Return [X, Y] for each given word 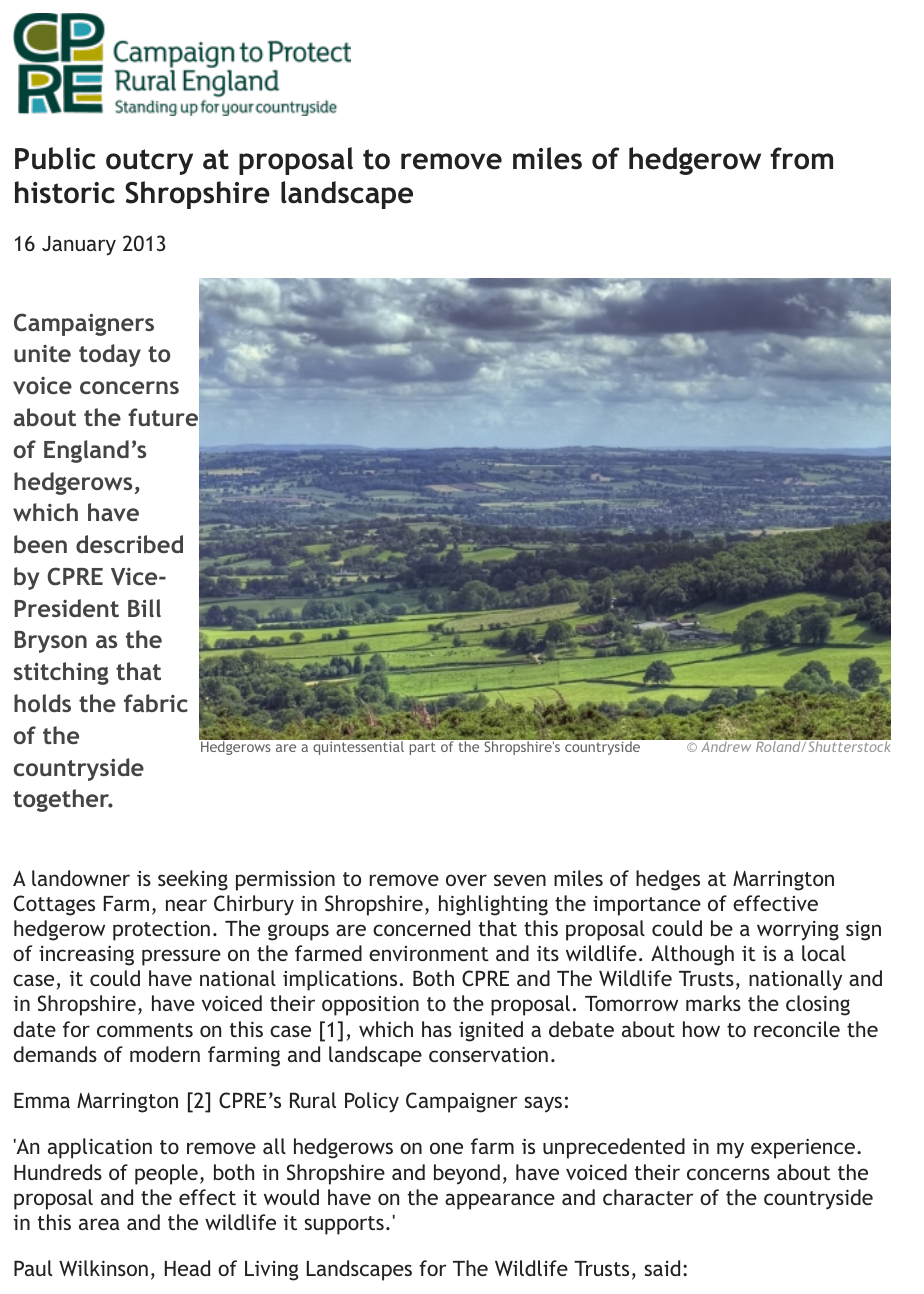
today [110, 355]
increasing [86, 956]
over [466, 880]
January [79, 246]
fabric [156, 703]
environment [429, 953]
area [99, 1224]
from [801, 158]
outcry [149, 162]
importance [647, 906]
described [129, 544]
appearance [500, 1201]
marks [713, 1003]
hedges [668, 880]
